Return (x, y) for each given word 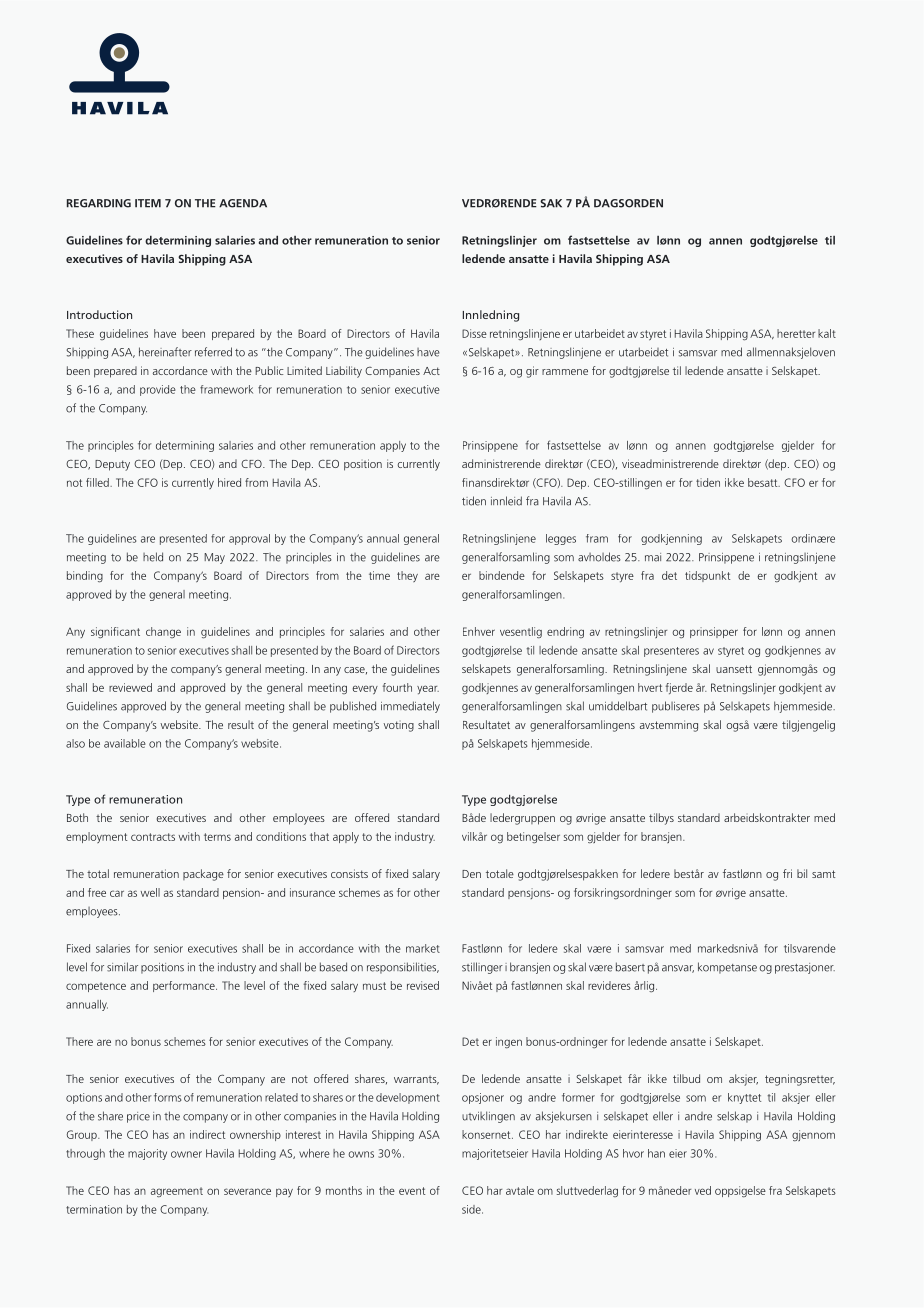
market (423, 948)
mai (653, 557)
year (428, 689)
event (412, 1191)
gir (532, 372)
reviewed (130, 687)
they (407, 576)
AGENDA (243, 203)
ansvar (678, 969)
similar (122, 967)
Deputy (112, 465)
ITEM (148, 203)
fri (787, 873)
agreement (177, 1192)
